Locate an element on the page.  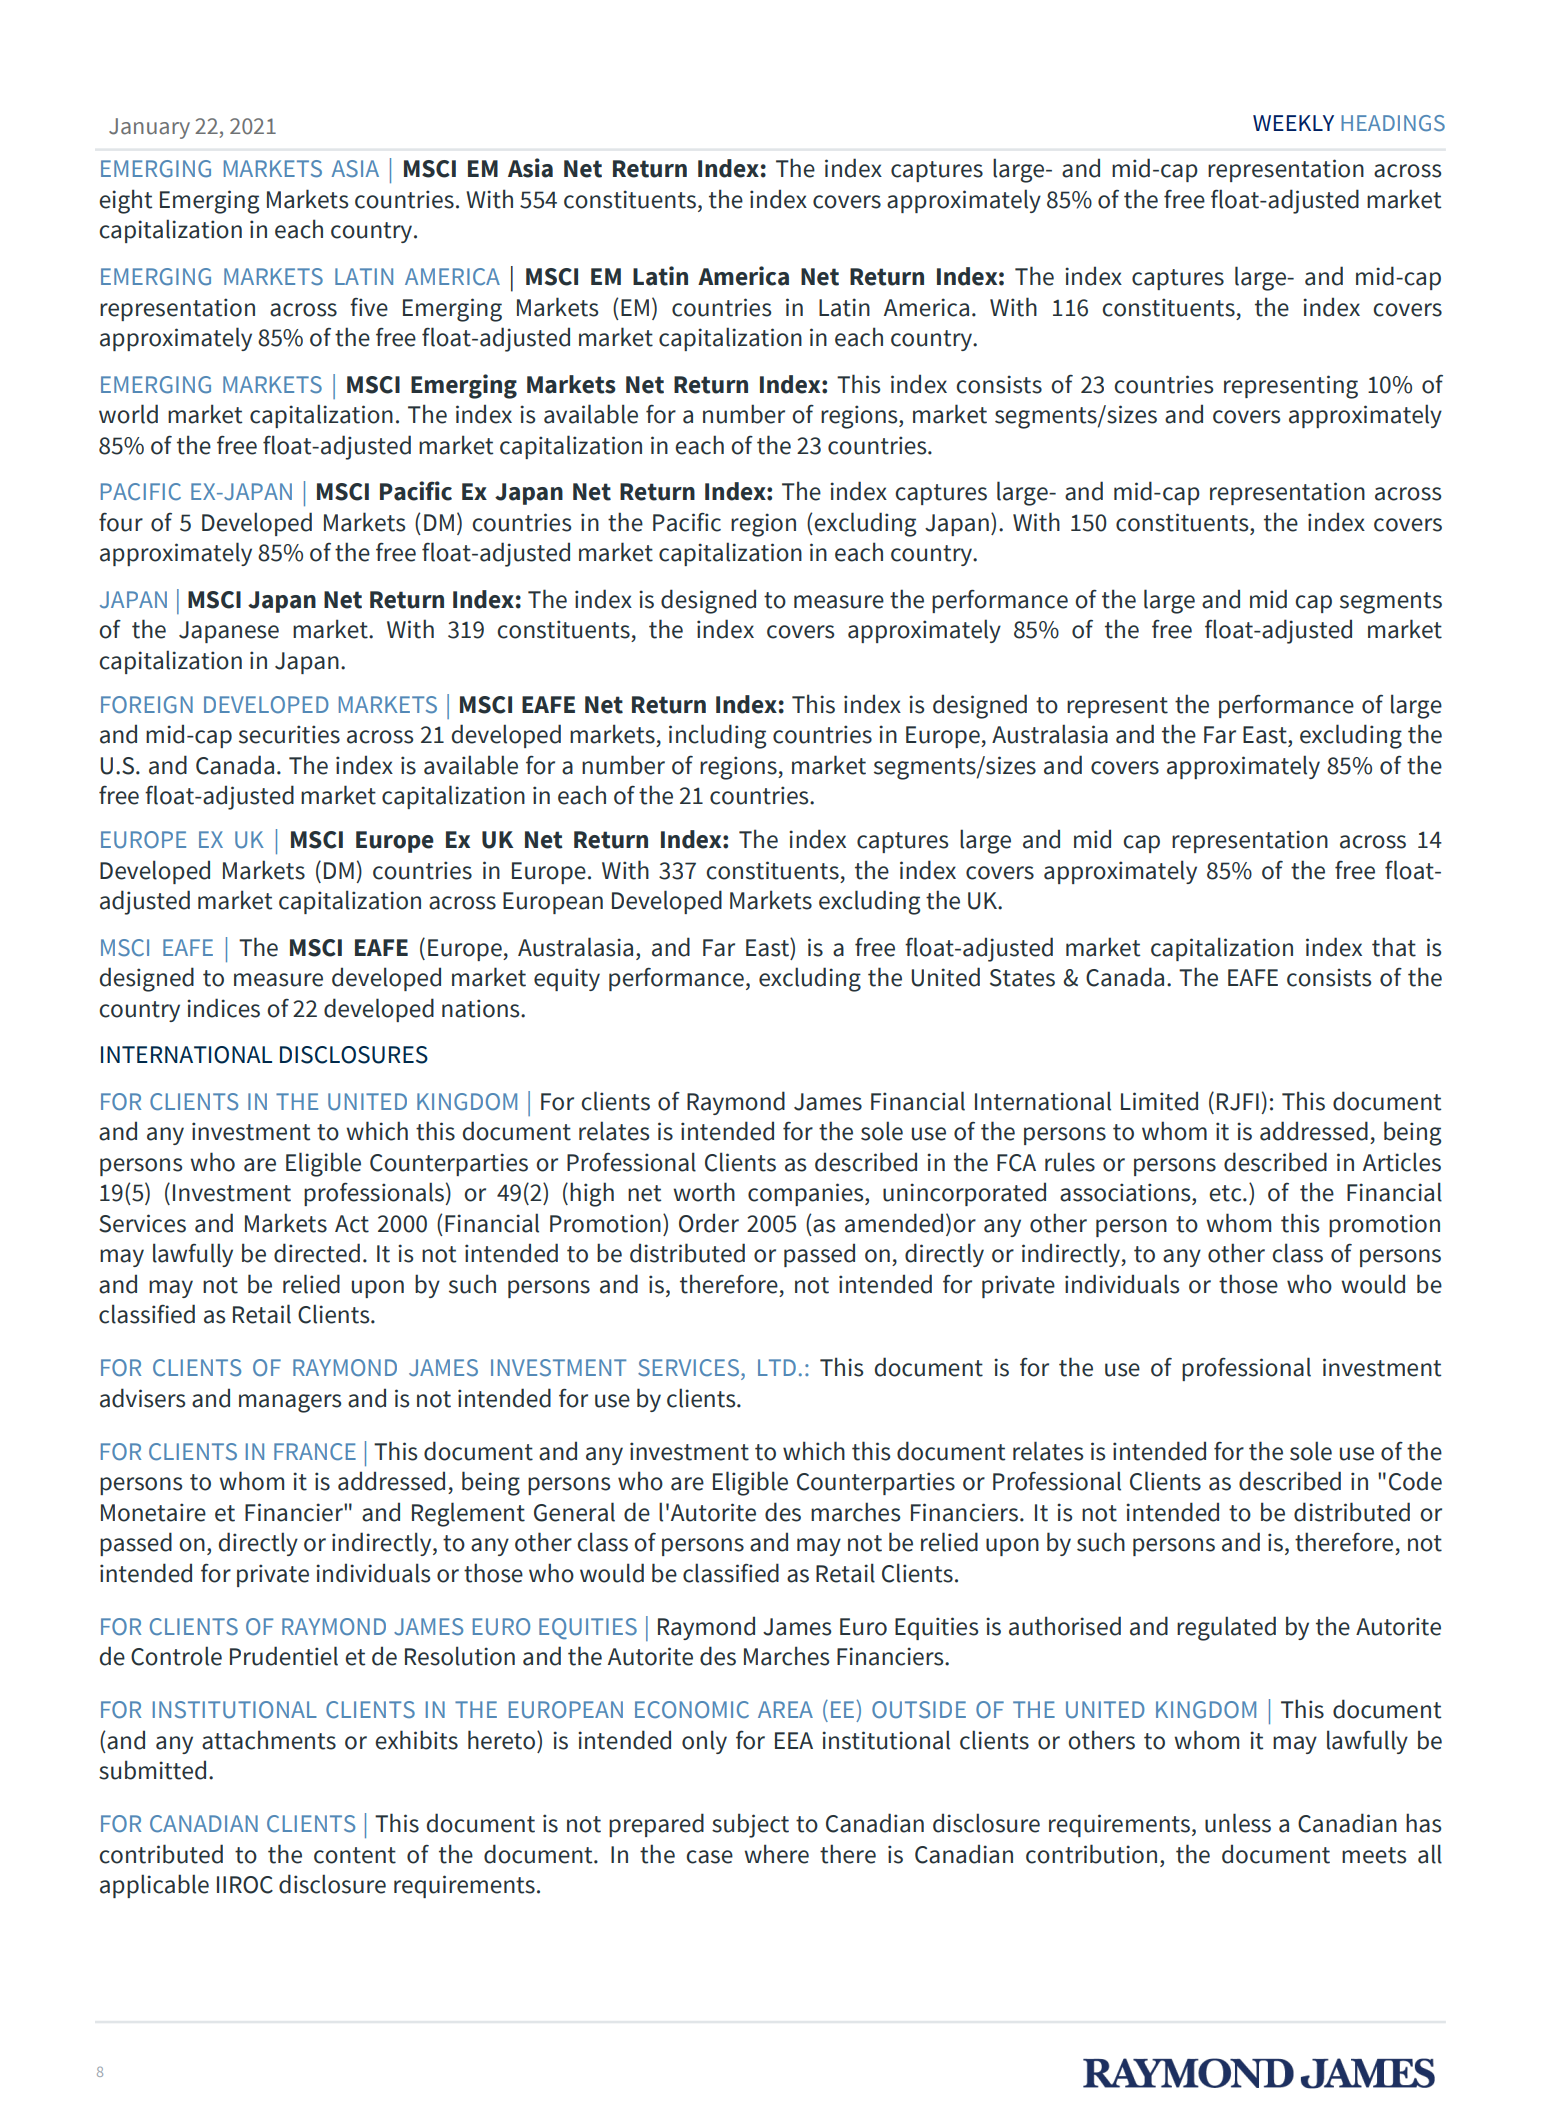
five is located at coordinates (369, 307).
